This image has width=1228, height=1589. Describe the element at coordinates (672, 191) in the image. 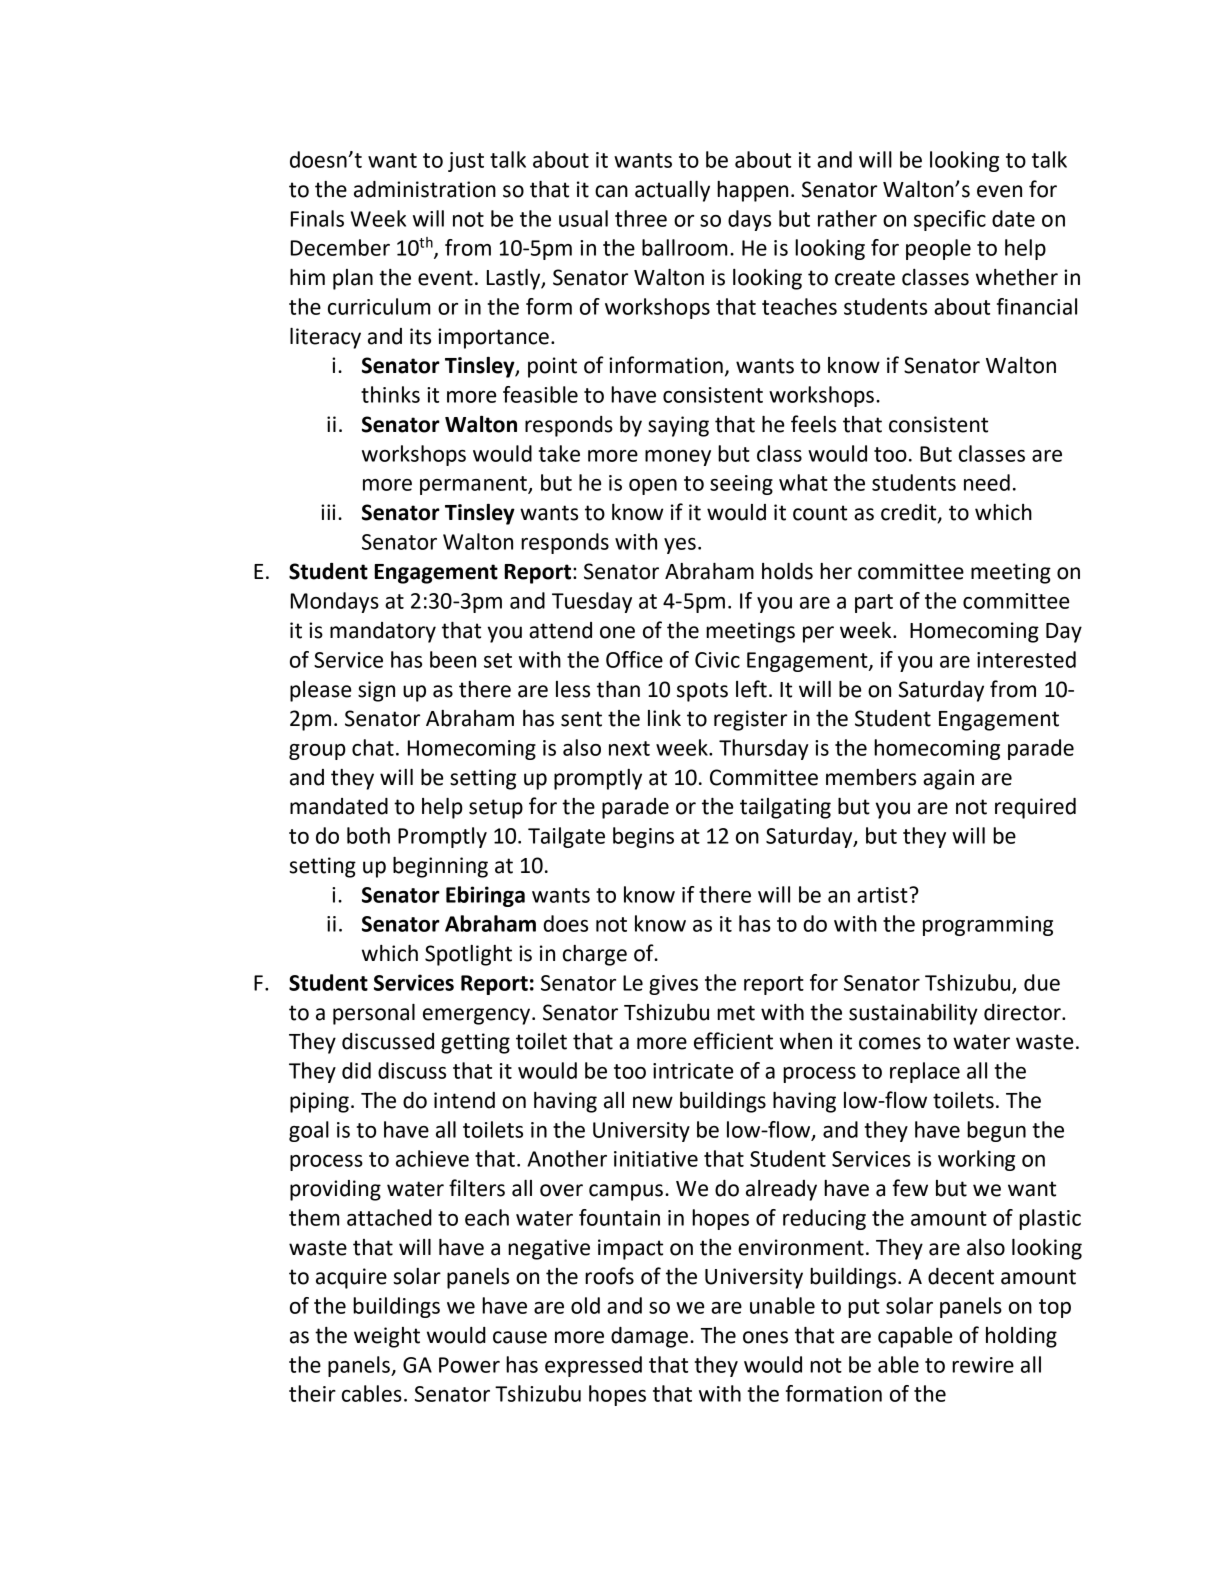

I see `actually` at that location.
